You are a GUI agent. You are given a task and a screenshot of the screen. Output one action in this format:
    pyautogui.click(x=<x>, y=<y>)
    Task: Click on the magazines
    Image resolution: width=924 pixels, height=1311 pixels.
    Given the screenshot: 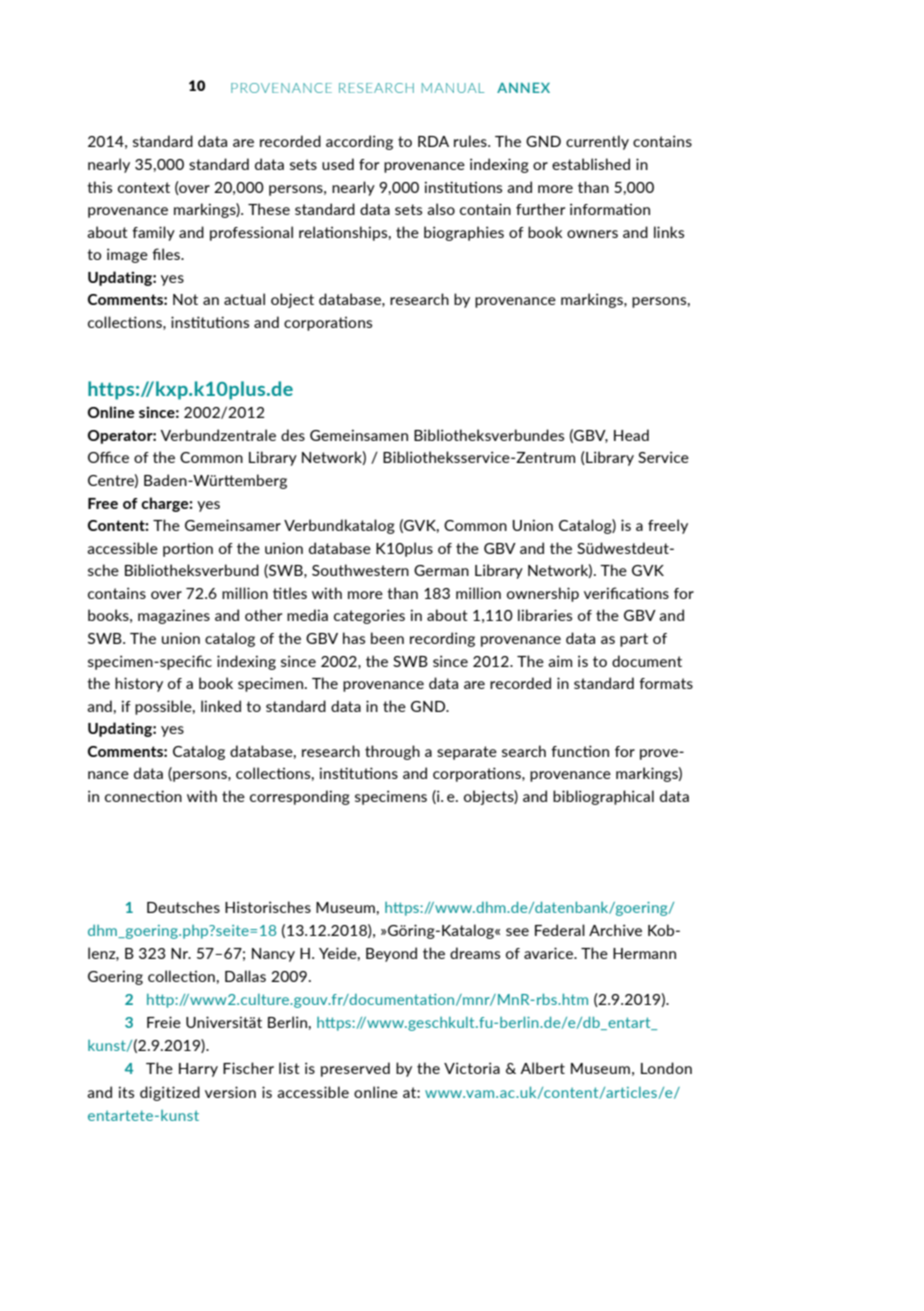 What is the action you would take?
    pyautogui.click(x=174, y=616)
